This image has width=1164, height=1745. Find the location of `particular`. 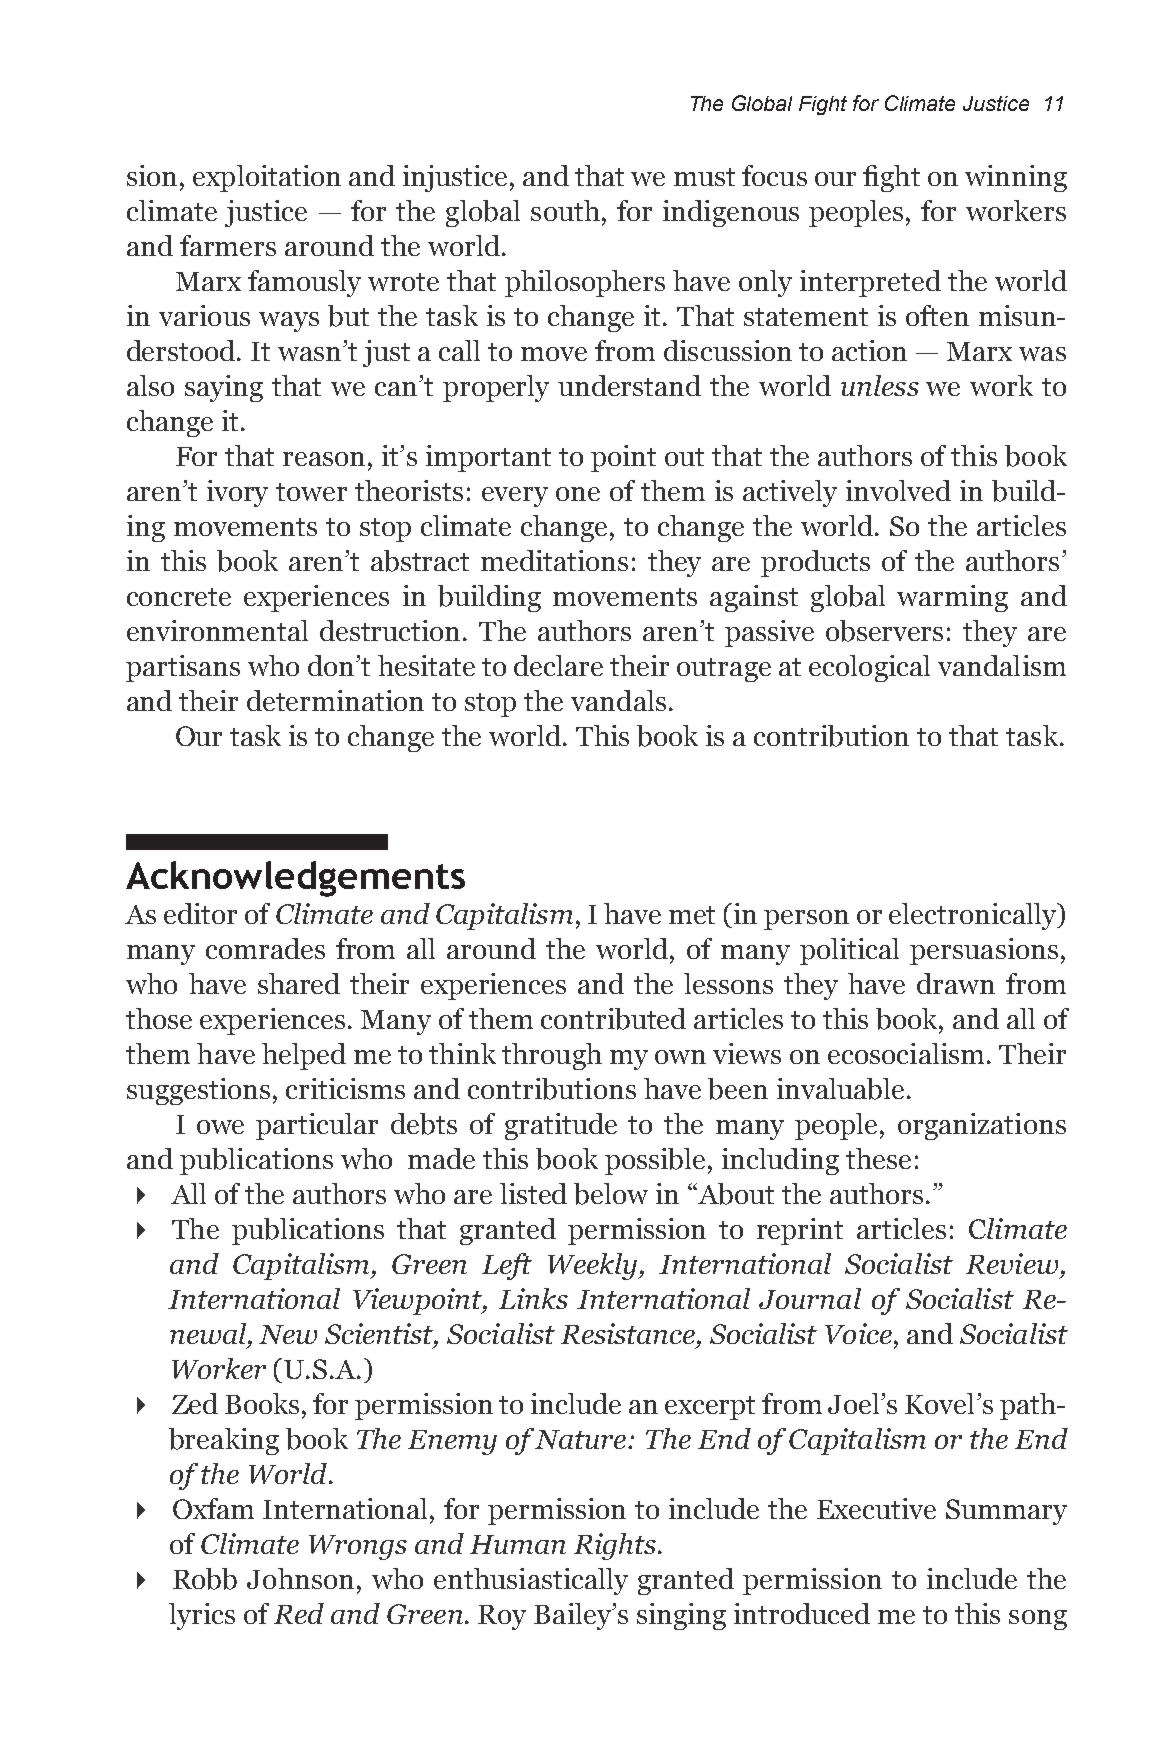

particular is located at coordinates (317, 1126).
